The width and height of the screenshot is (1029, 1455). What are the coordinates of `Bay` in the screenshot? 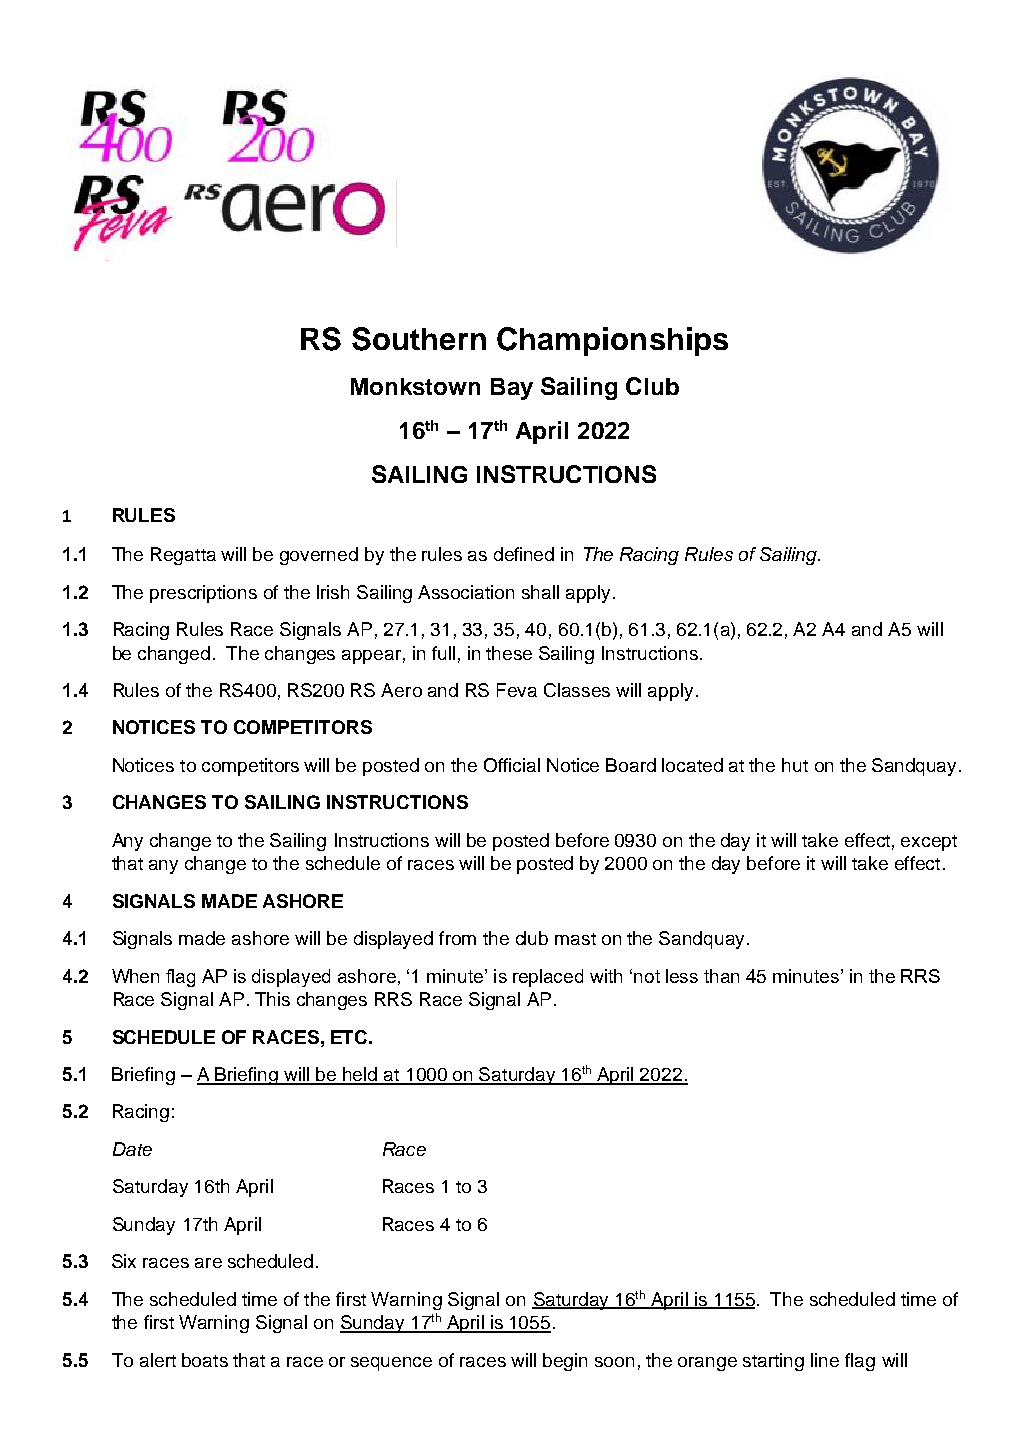 It's located at (512, 389).
